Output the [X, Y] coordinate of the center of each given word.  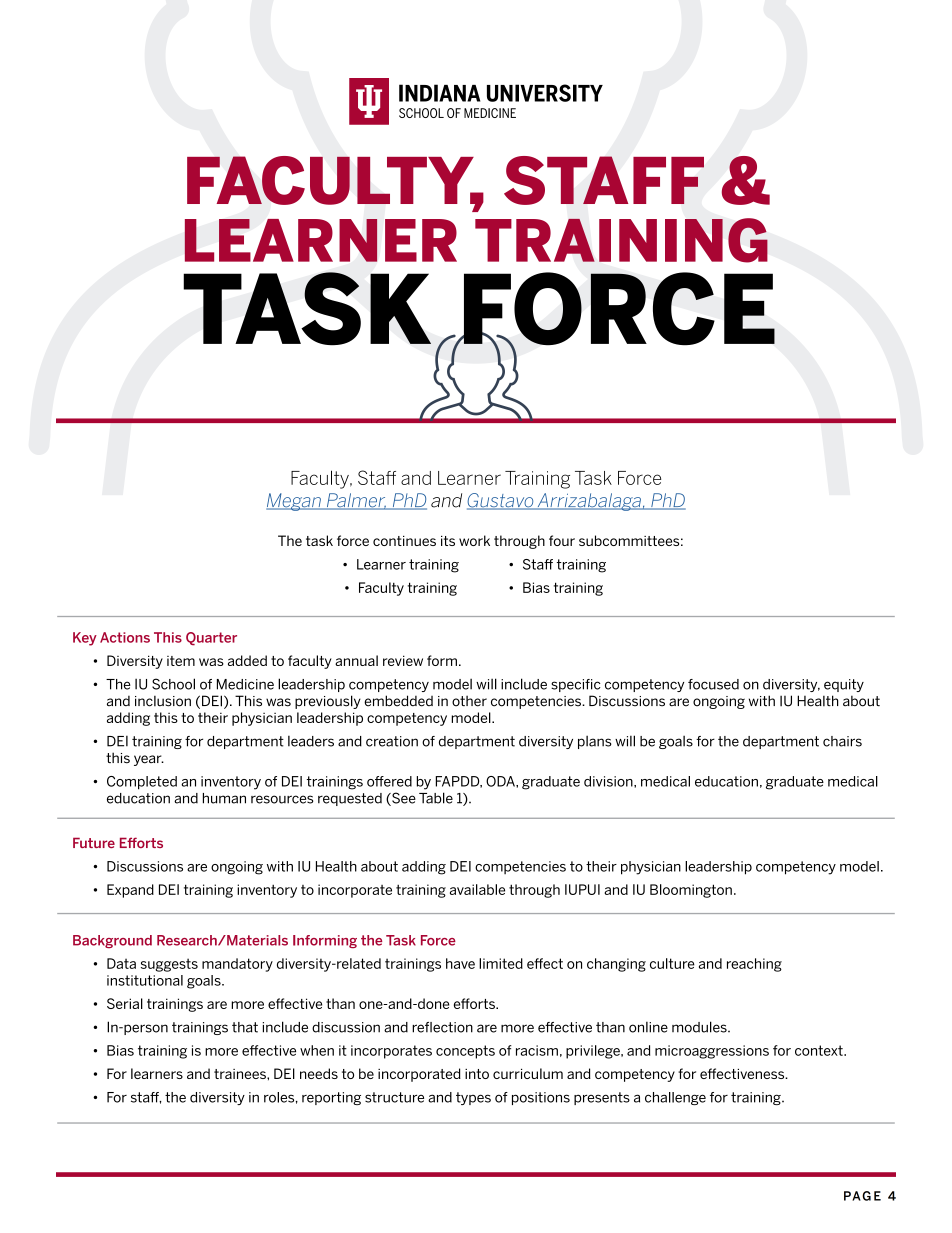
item [181, 661]
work [474, 540]
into [477, 1074]
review [403, 660]
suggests [169, 965]
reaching [754, 965]
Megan [295, 502]
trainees [241, 1074]
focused [713, 684]
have [460, 963]
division [609, 781]
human [224, 798]
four [562, 540]
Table [436, 798]
